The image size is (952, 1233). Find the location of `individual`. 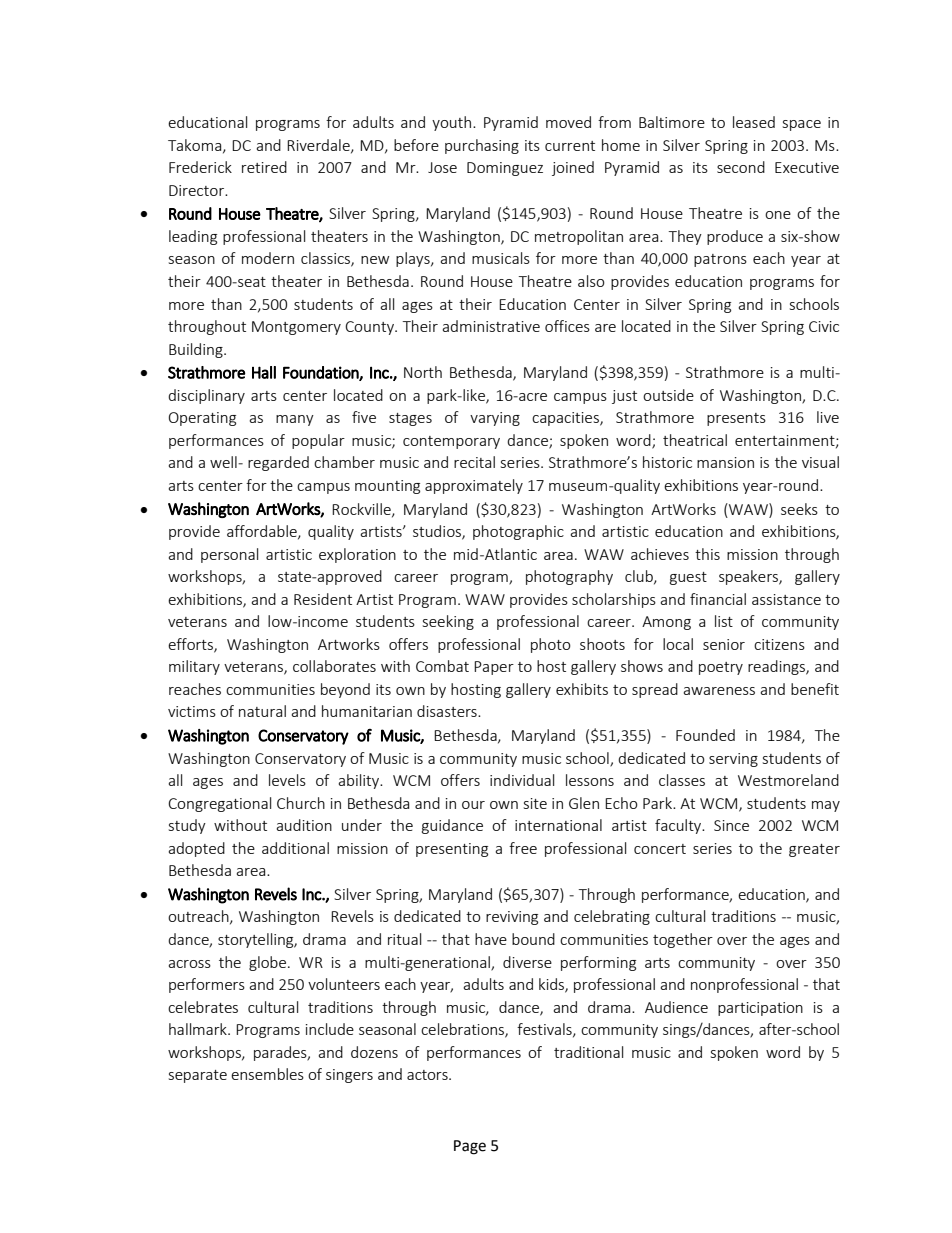

individual is located at coordinates (522, 780).
